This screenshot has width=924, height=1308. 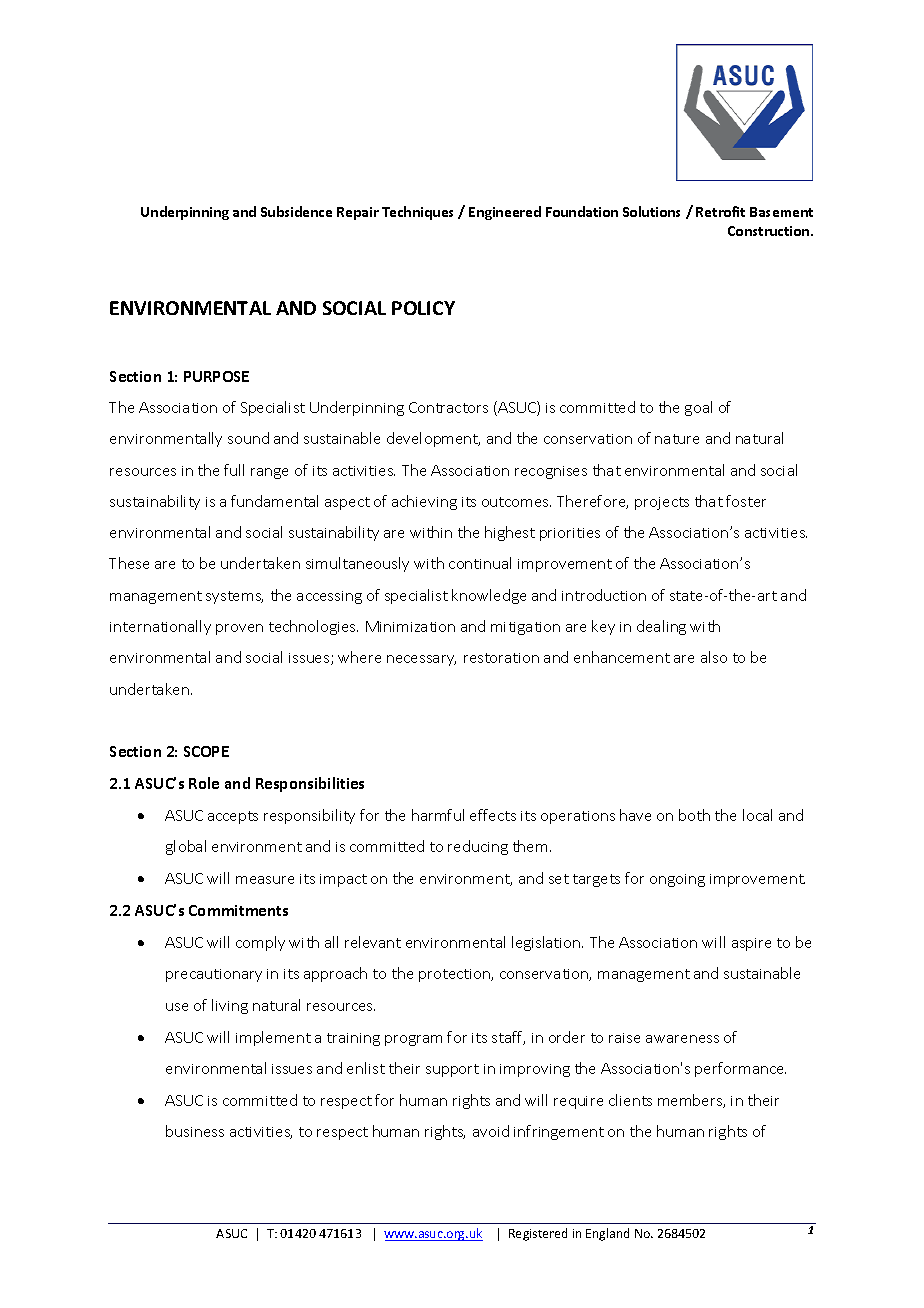 I want to click on reducing, so click(x=478, y=847).
